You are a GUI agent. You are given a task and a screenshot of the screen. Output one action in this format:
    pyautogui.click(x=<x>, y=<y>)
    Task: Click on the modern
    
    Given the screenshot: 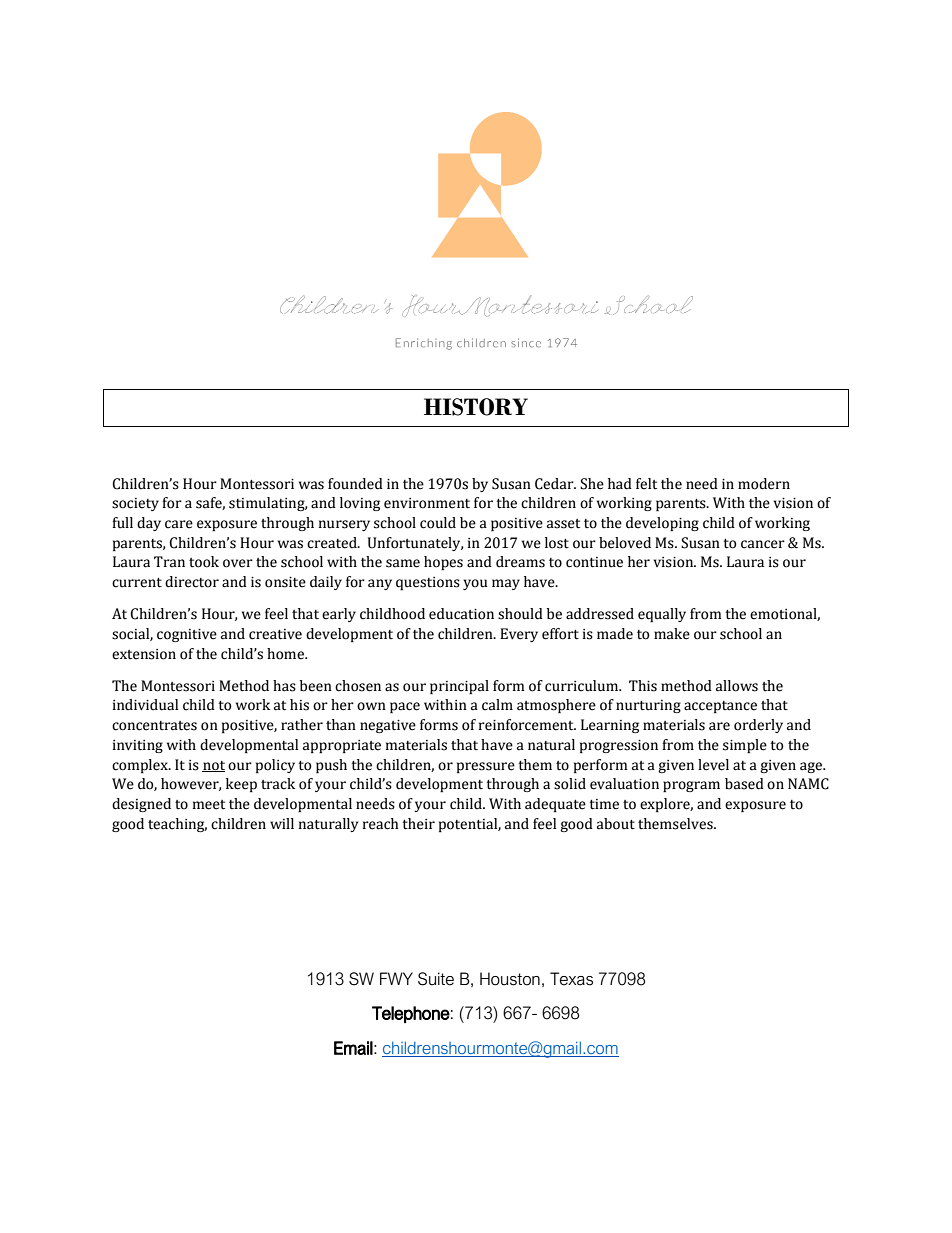 What is the action you would take?
    pyautogui.click(x=764, y=484)
